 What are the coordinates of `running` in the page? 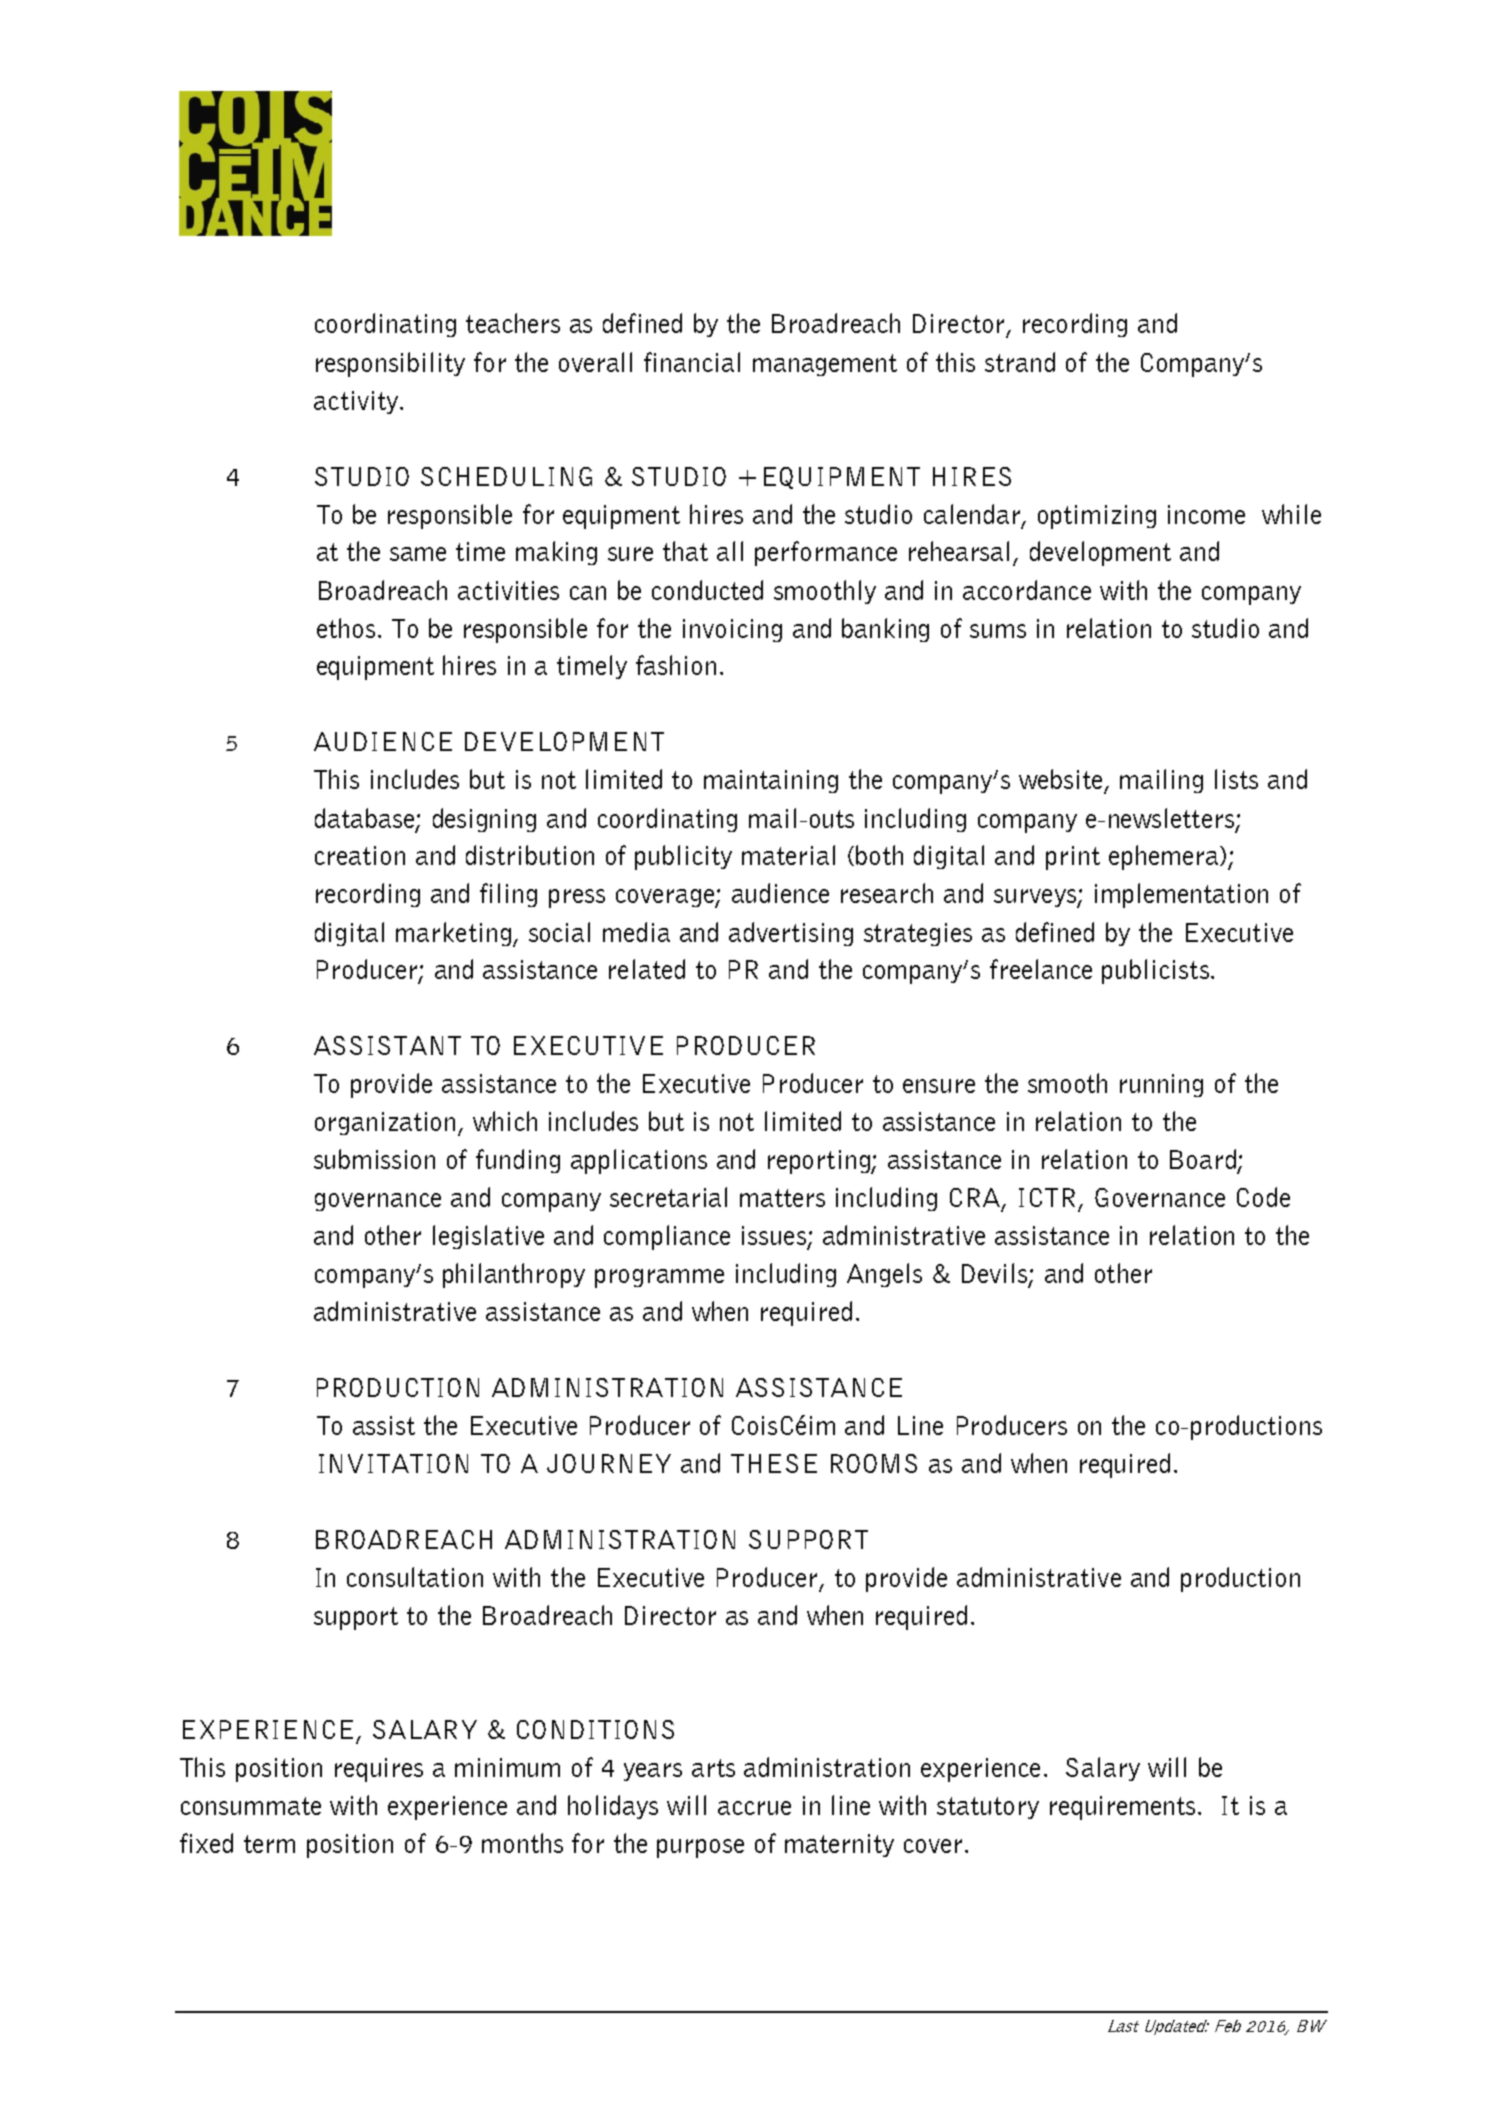 It's located at (1161, 1085).
